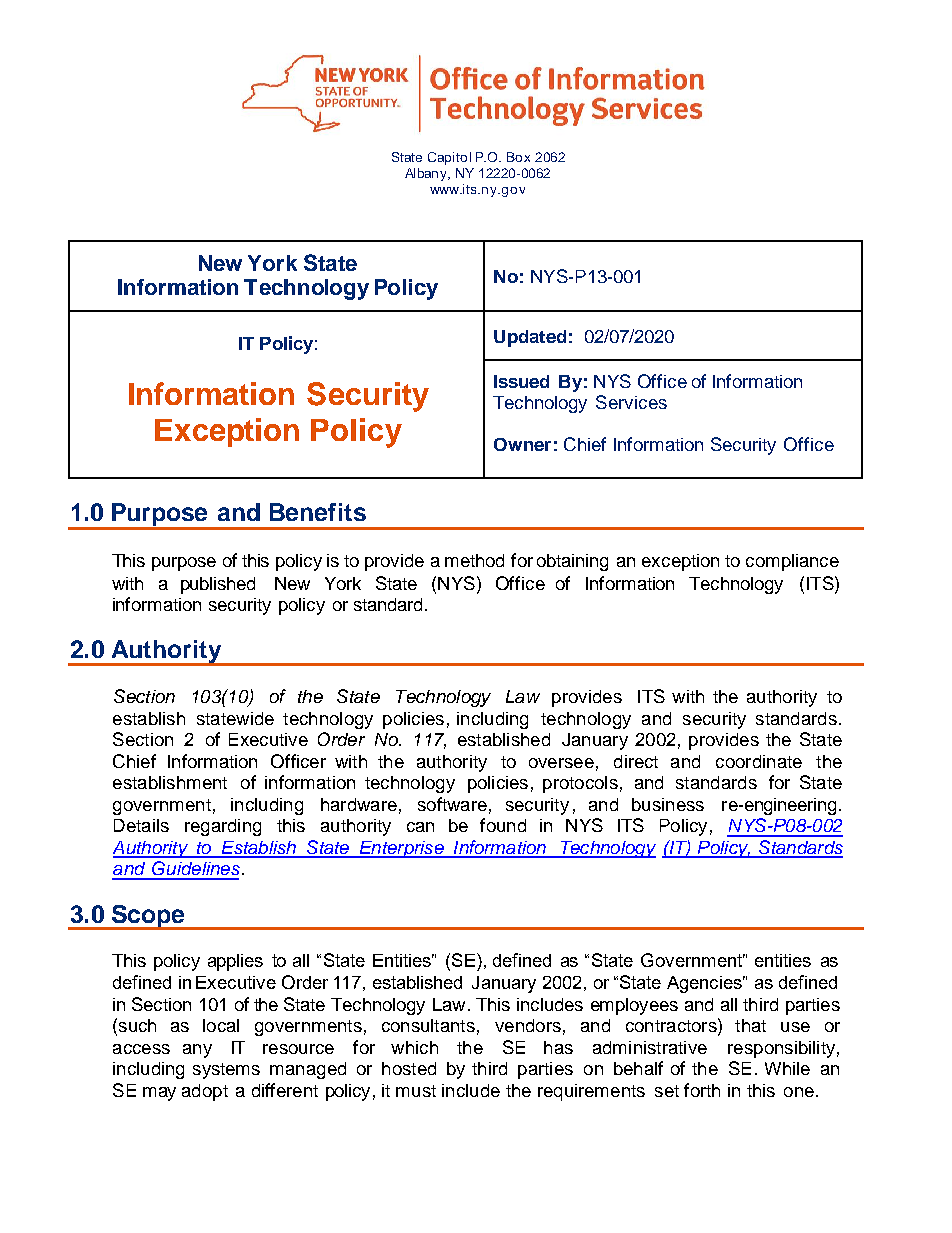 The image size is (952, 1233). Describe the element at coordinates (474, 560) in the document. I see `method` at that location.
